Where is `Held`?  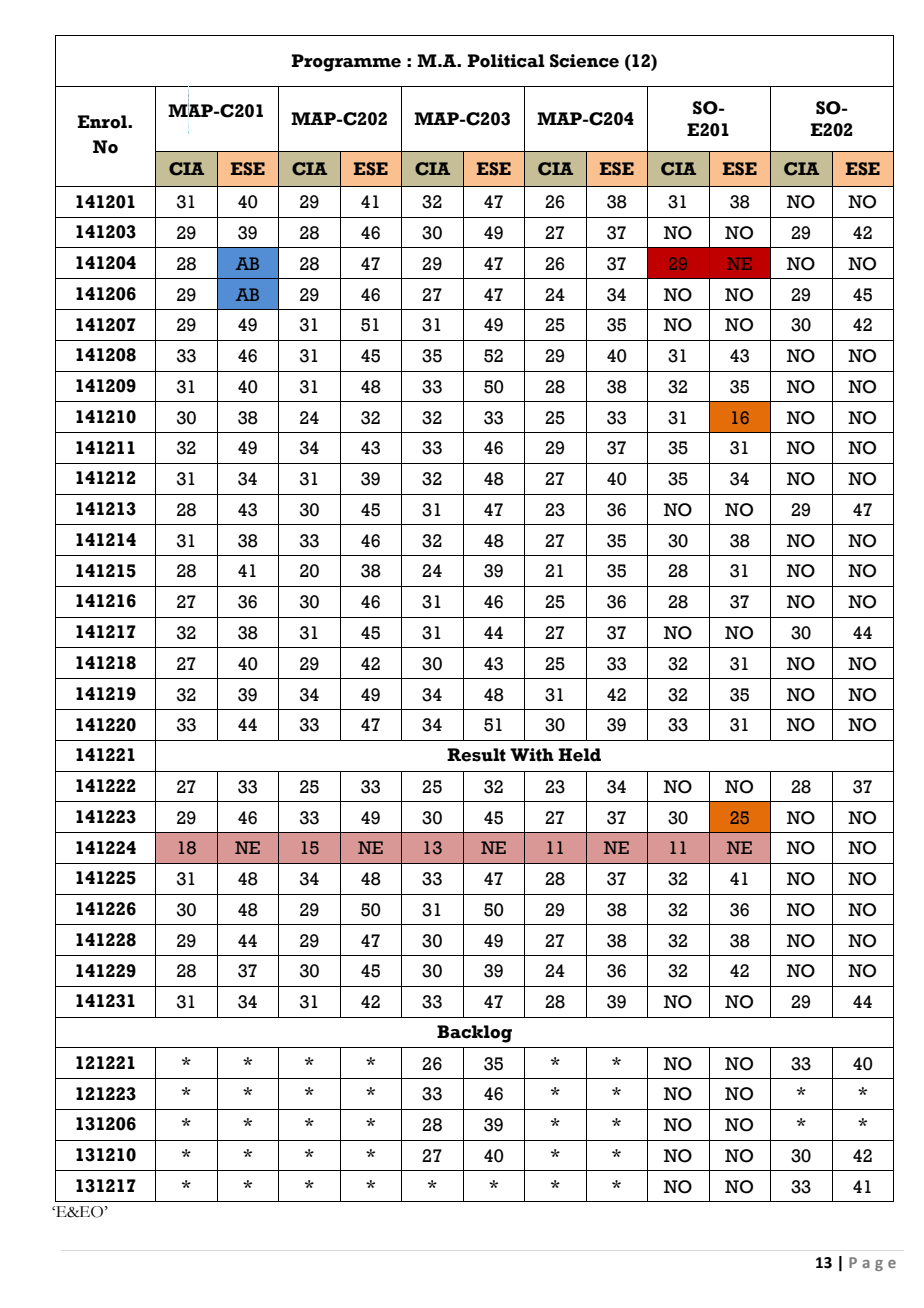
Held is located at coordinates (579, 755).
